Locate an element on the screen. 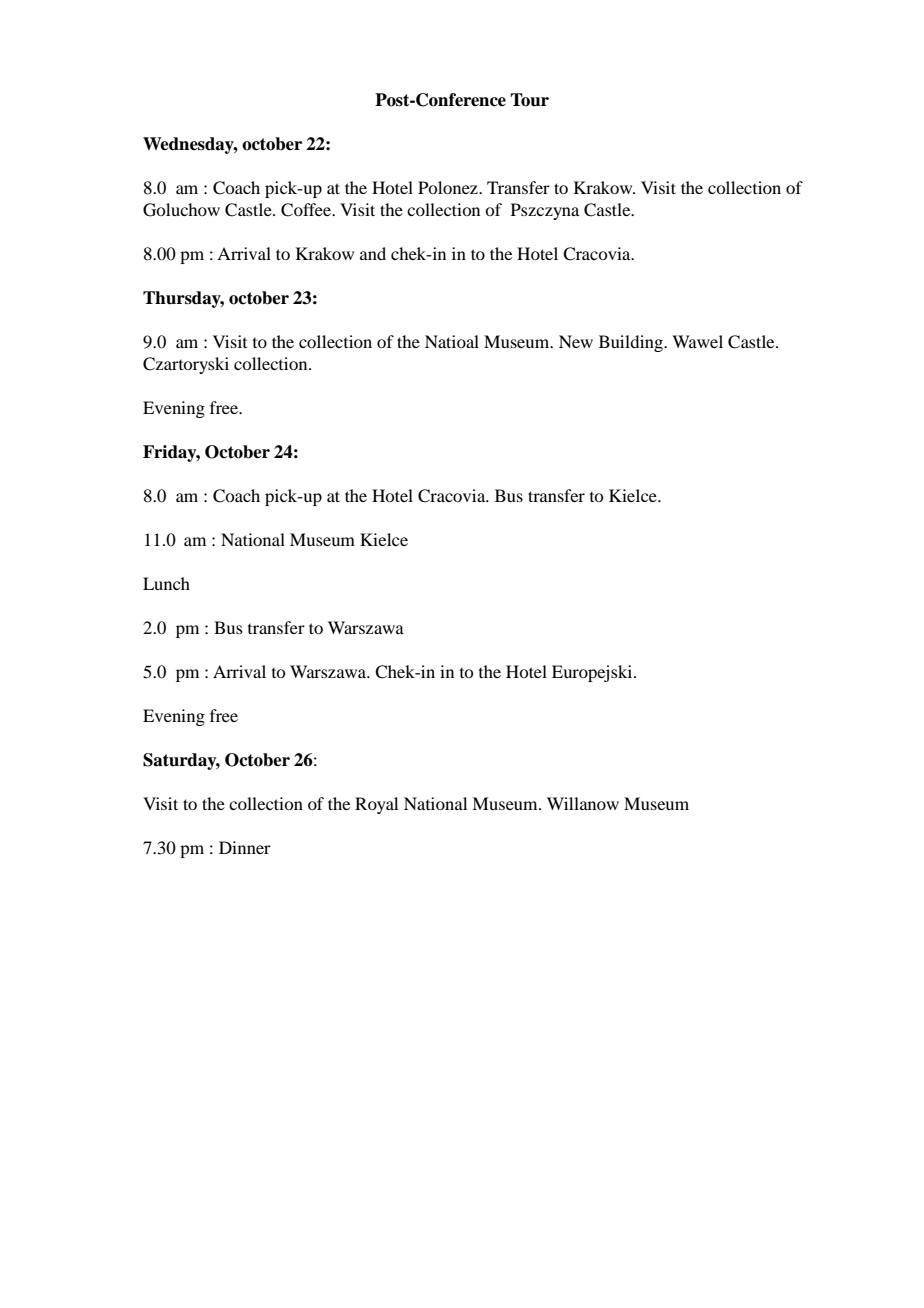 The image size is (924, 1308). Royal is located at coordinates (376, 805).
